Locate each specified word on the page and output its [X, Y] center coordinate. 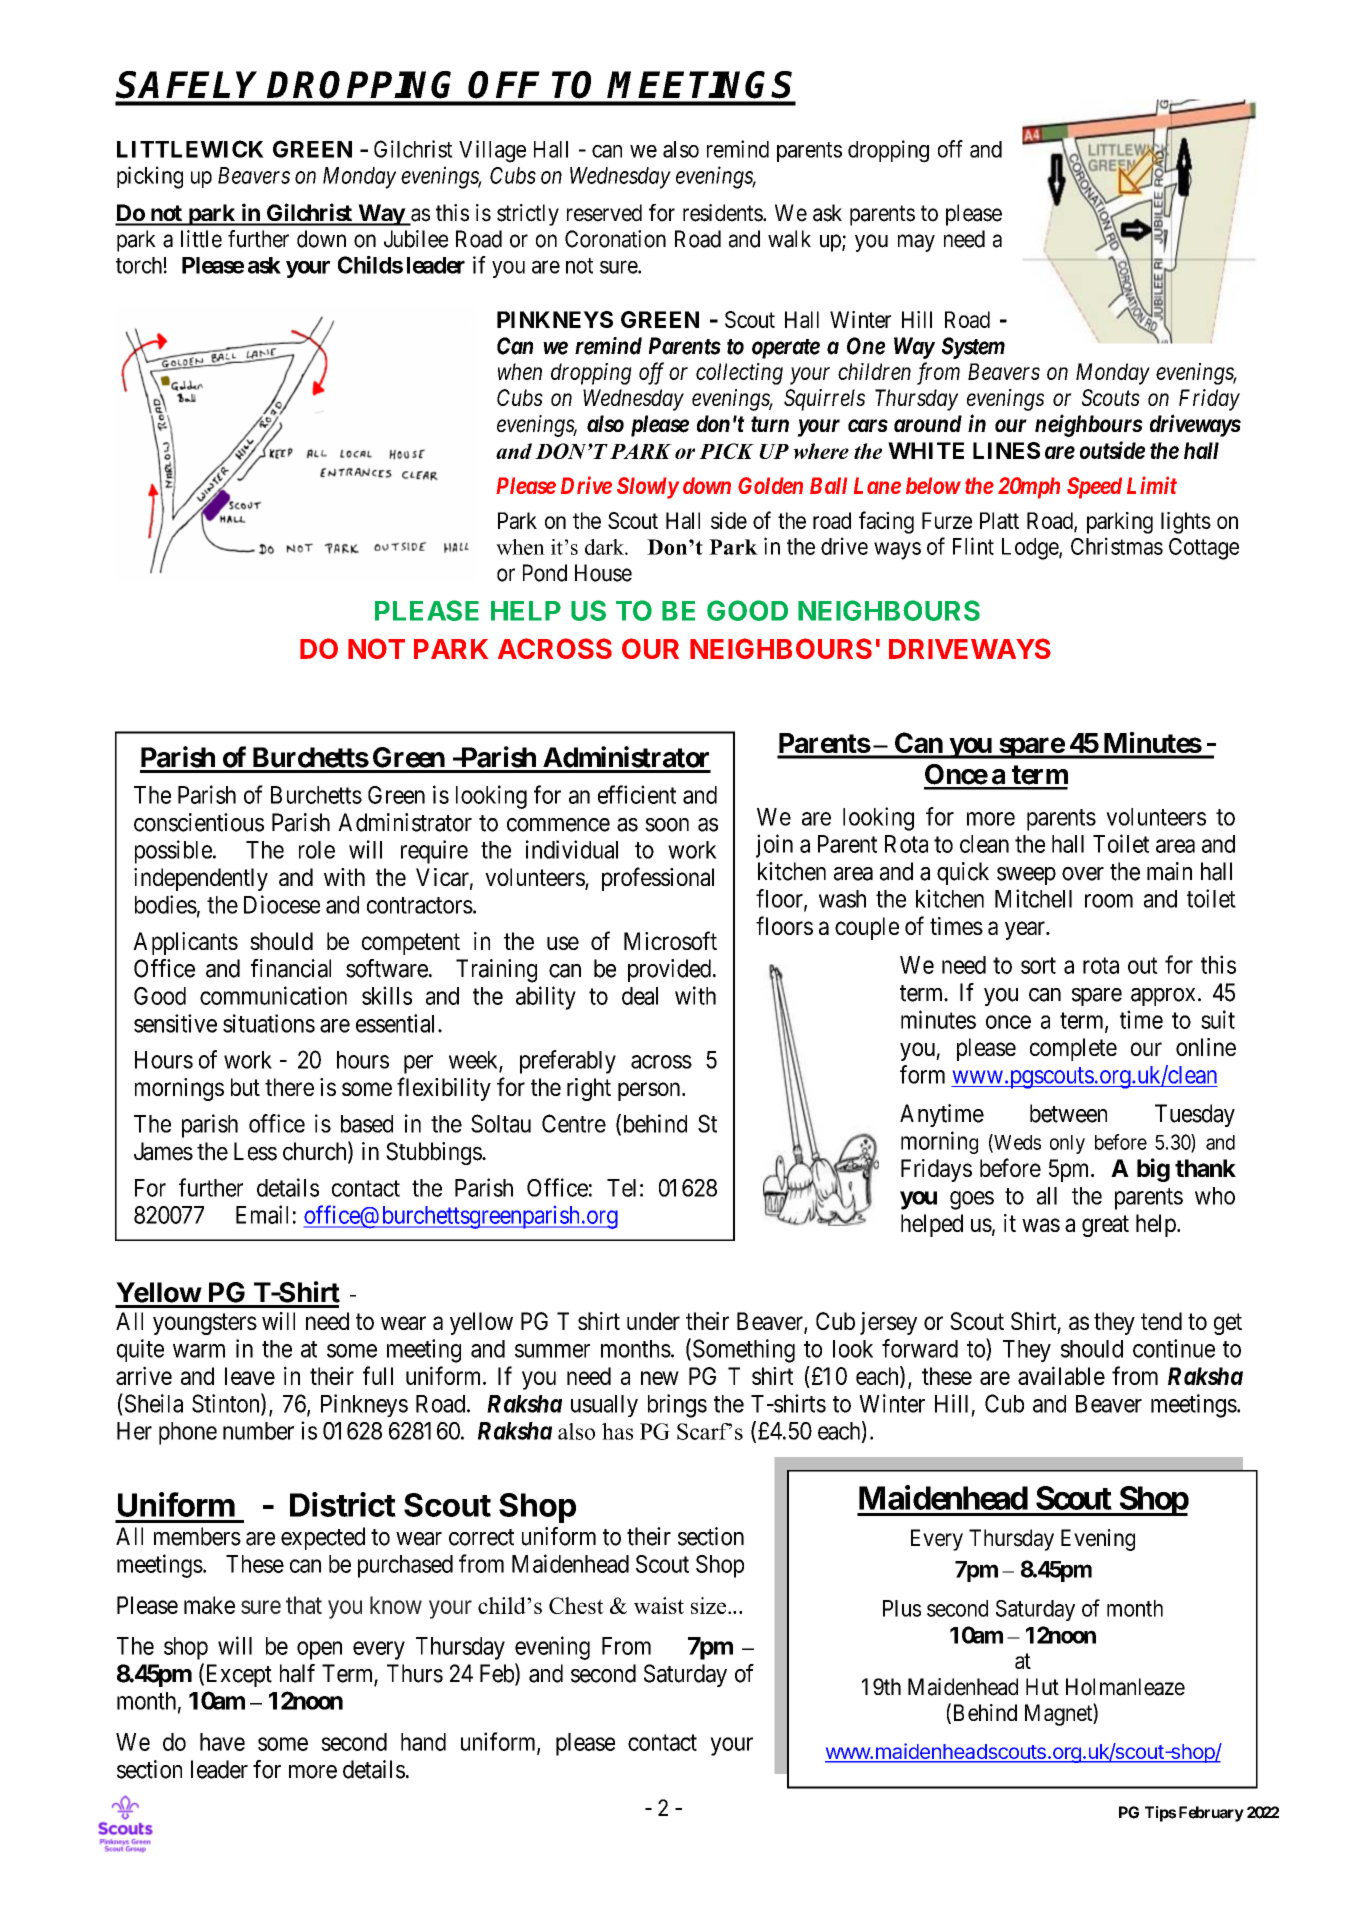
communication [273, 995]
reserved [604, 213]
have [222, 1742]
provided [669, 970]
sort [1038, 965]
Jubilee [416, 239]
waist [659, 1605]
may [916, 243]
